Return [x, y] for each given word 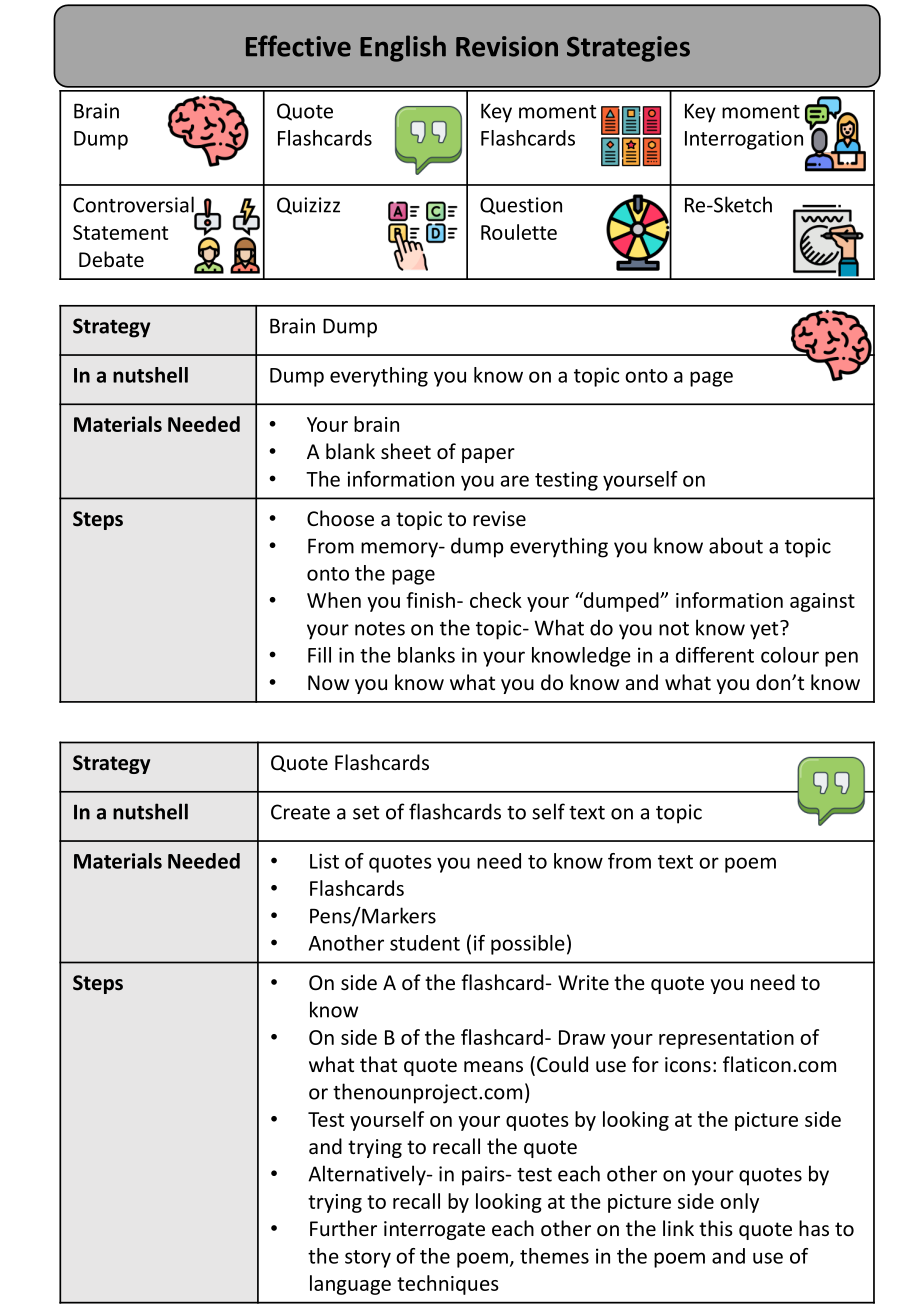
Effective [298, 46]
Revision [507, 46]
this [716, 1228]
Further [343, 1228]
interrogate [434, 1230]
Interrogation [744, 140]
